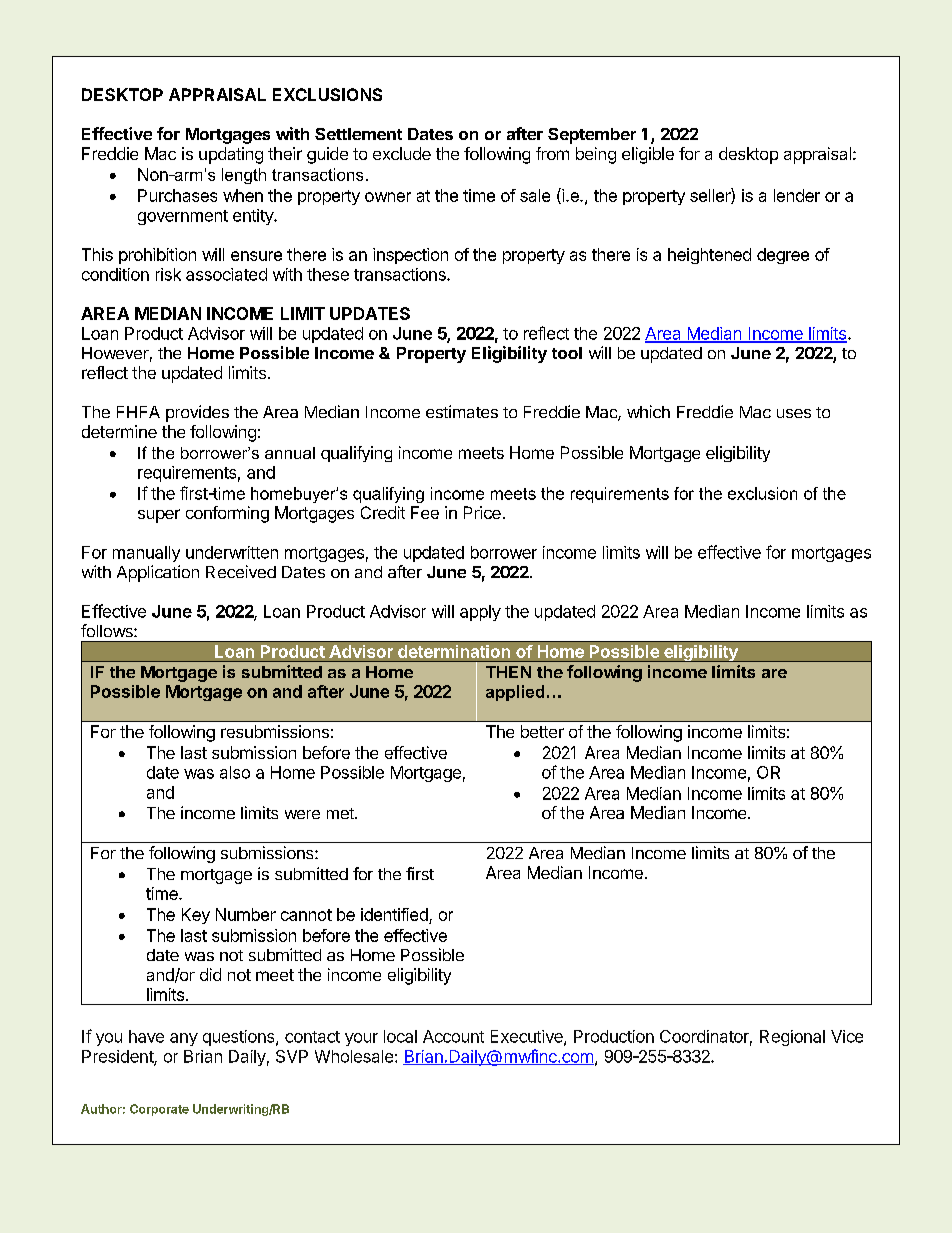 Image resolution: width=952 pixels, height=1233 pixels. I want to click on super, so click(159, 516).
